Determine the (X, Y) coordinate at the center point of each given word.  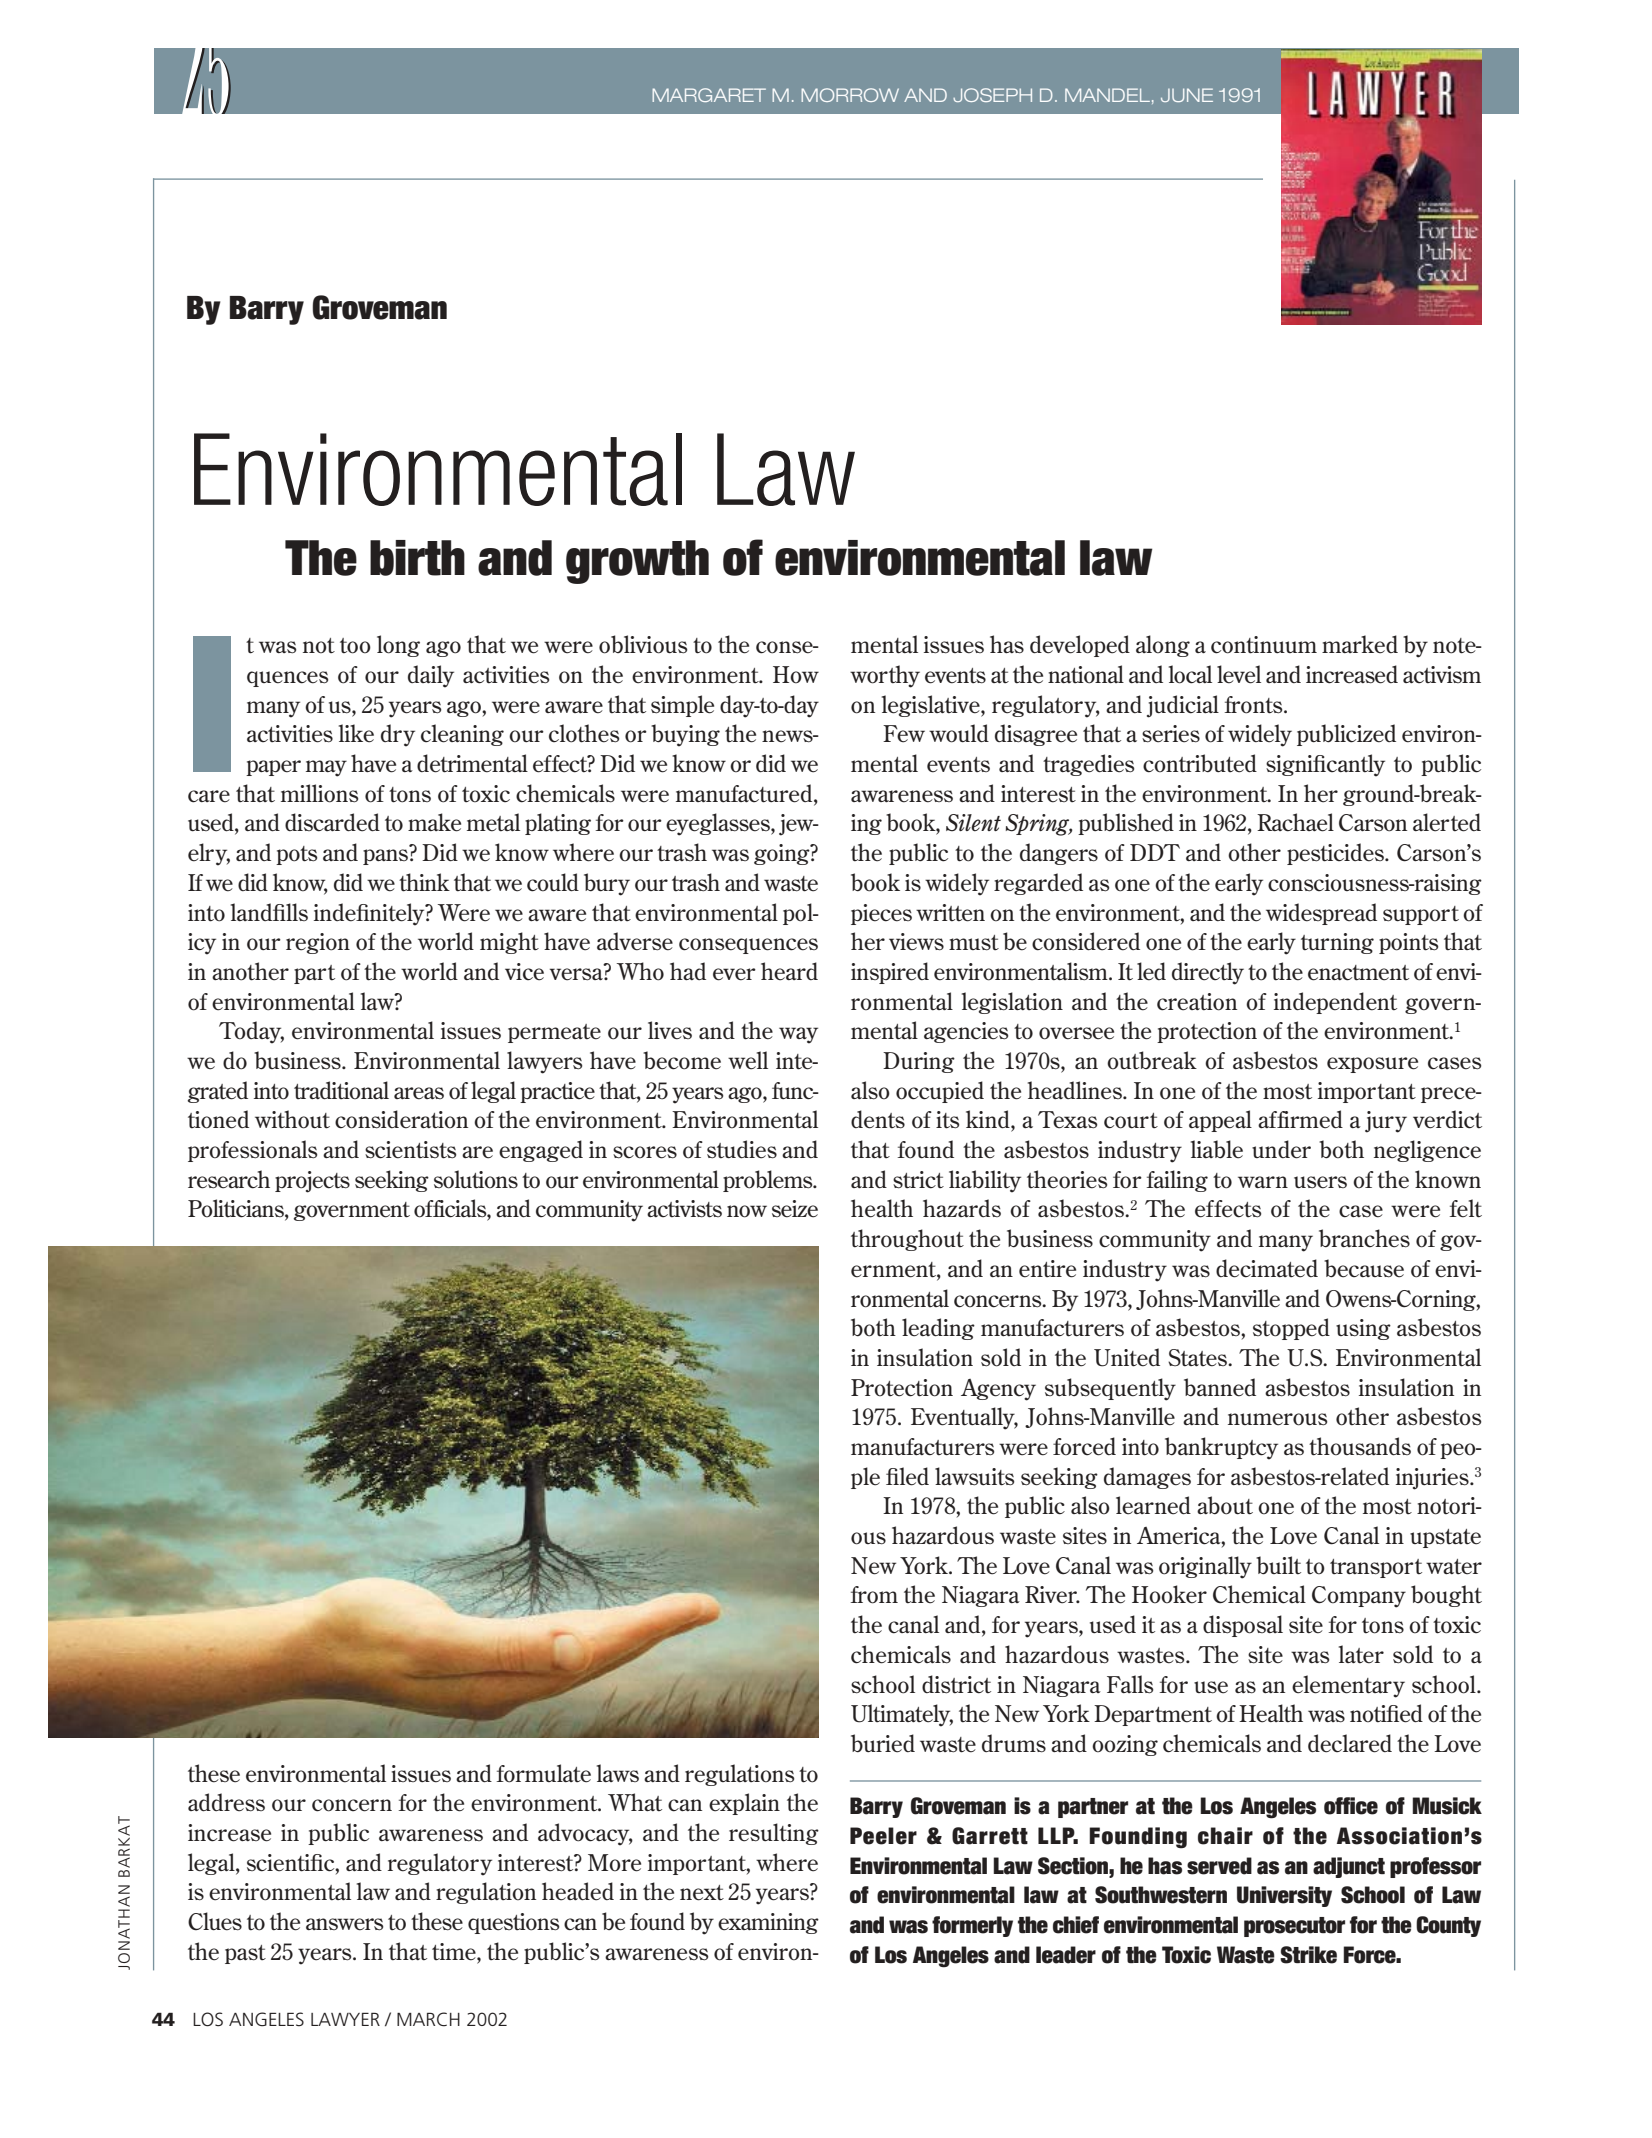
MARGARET (709, 95)
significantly (1325, 765)
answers (344, 1924)
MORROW (850, 95)
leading (938, 1329)
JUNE (1187, 95)
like (356, 733)
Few (904, 734)
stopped (1291, 1329)
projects (312, 1182)
